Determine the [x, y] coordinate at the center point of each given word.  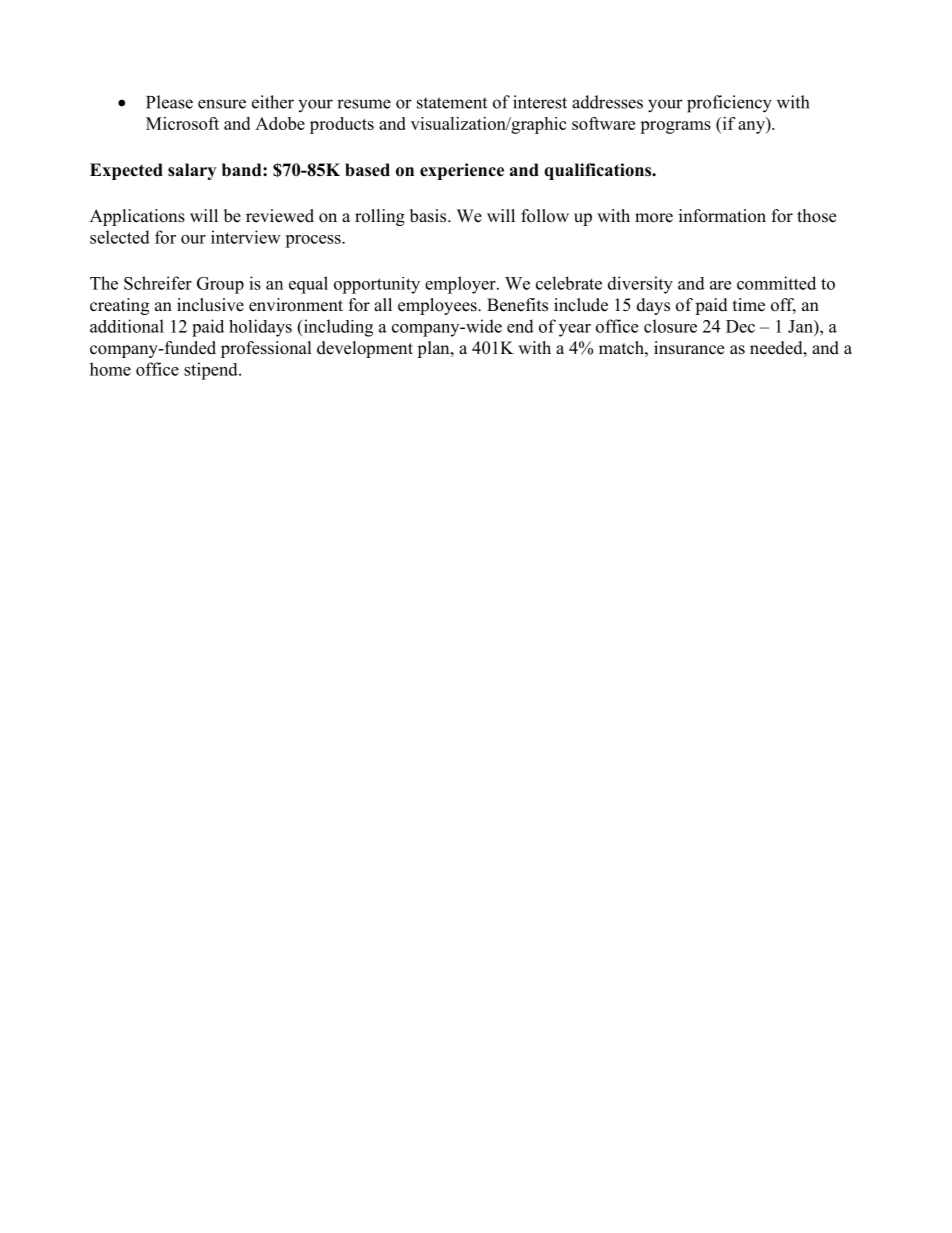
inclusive [210, 305]
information [722, 216]
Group [220, 285]
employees [438, 306]
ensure [222, 104]
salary [192, 171]
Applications [137, 217]
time [749, 305]
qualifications [599, 171]
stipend [212, 371]
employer [461, 285]
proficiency [729, 104]
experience [462, 171]
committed [776, 283]
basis [429, 216]
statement [452, 103]
